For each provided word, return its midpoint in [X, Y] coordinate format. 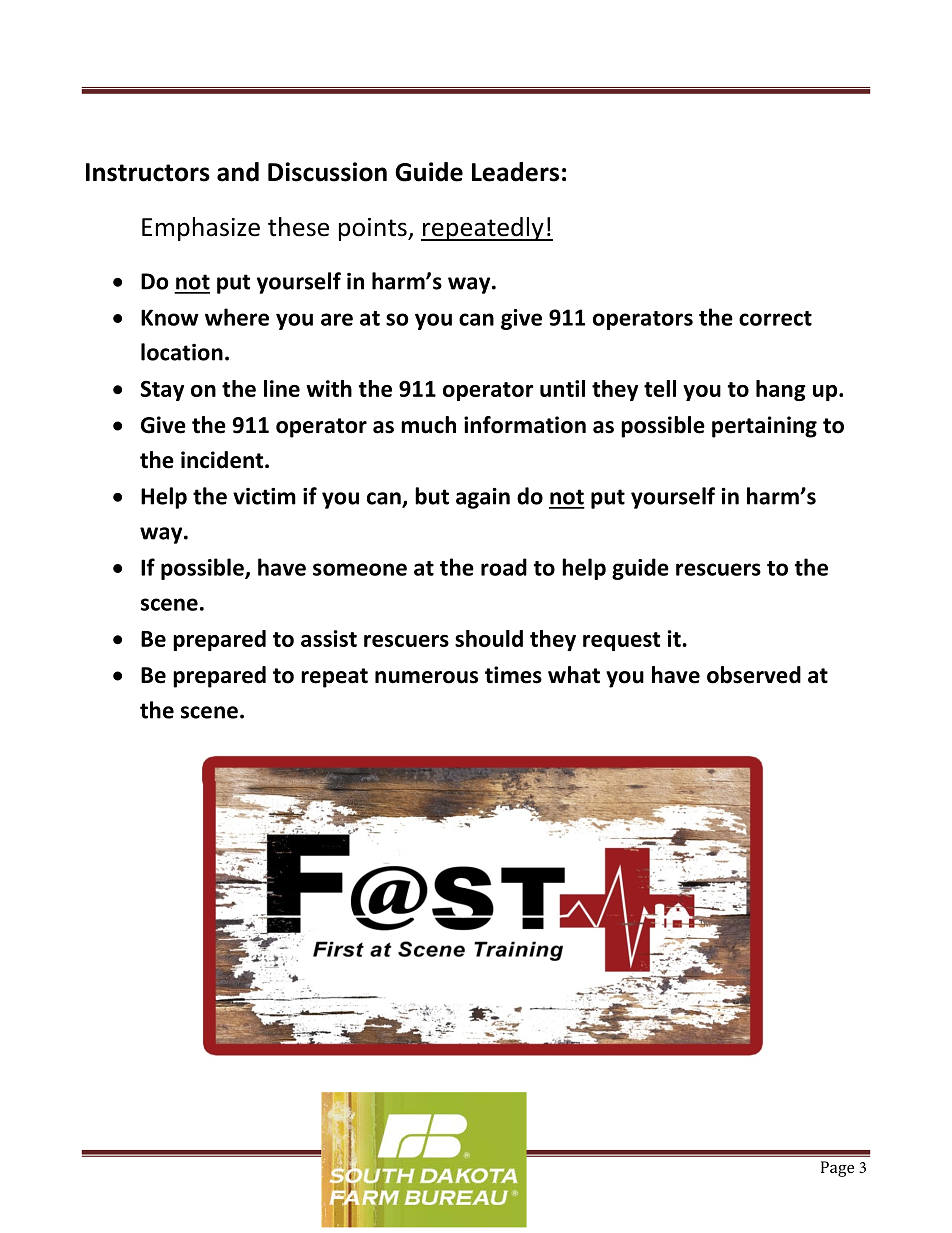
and [238, 172]
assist [329, 638]
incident [223, 460]
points [374, 229]
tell [660, 388]
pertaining [764, 427]
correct [775, 318]
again [483, 498]
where [237, 317]
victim [264, 496]
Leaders [515, 172]
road [504, 567]
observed [754, 675]
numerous [426, 677]
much [428, 425]
